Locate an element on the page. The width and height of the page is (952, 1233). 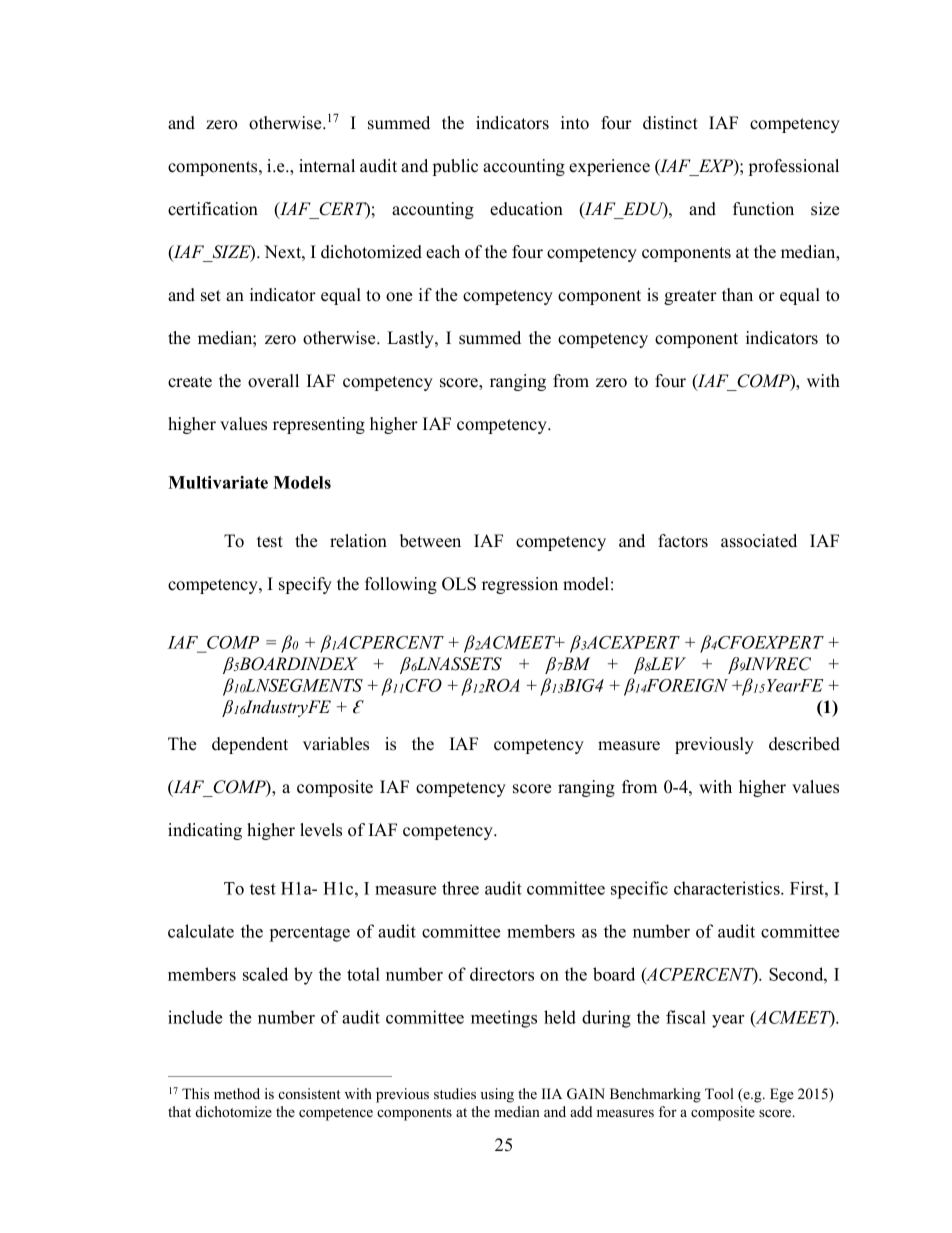
public is located at coordinates (455, 167).
